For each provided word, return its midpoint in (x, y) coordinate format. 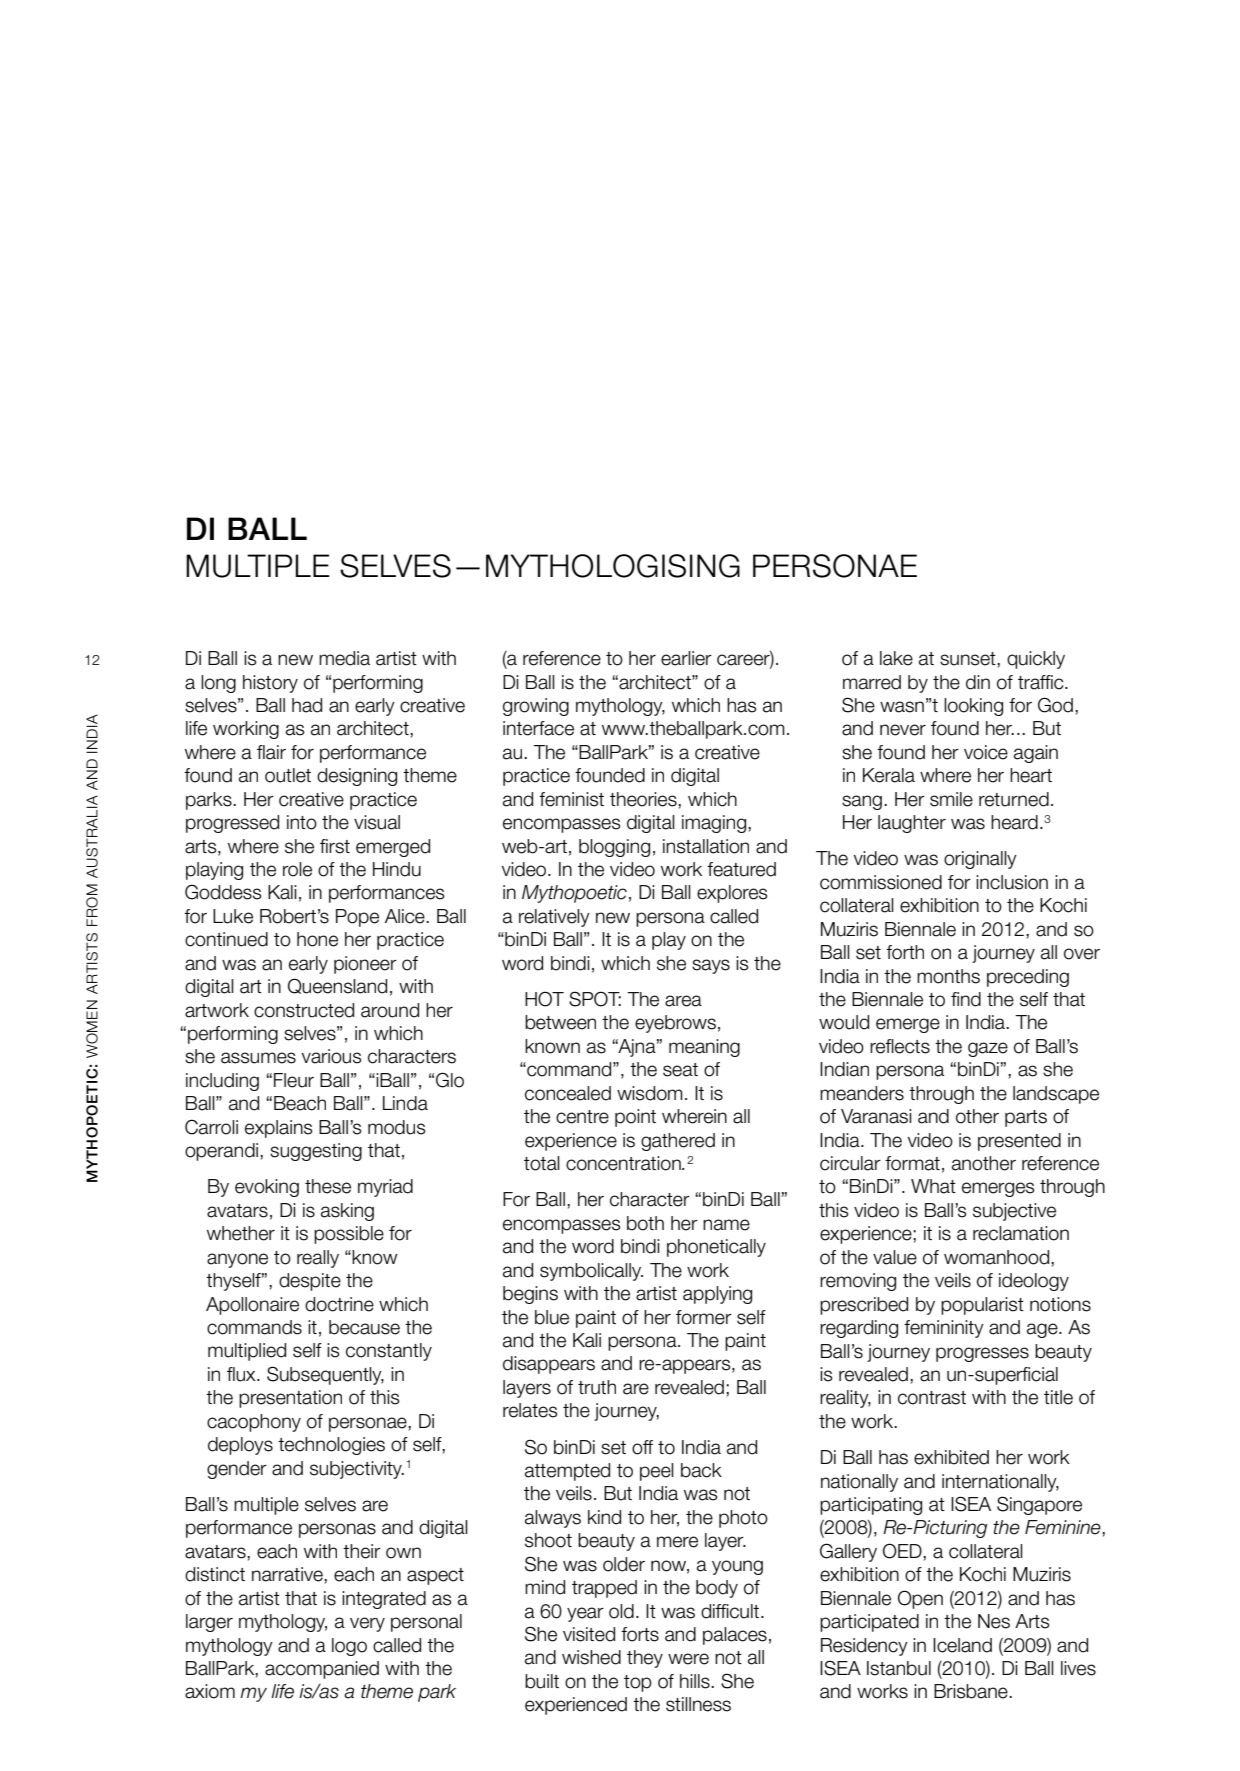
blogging (614, 848)
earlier (686, 658)
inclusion (1012, 882)
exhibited (951, 1457)
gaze (988, 1049)
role (297, 869)
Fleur (294, 1080)
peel (657, 1472)
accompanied (322, 1670)
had (307, 705)
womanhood (998, 1257)
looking (973, 707)
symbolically (591, 1272)
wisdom (650, 1093)
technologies (331, 1446)
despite (310, 1282)
